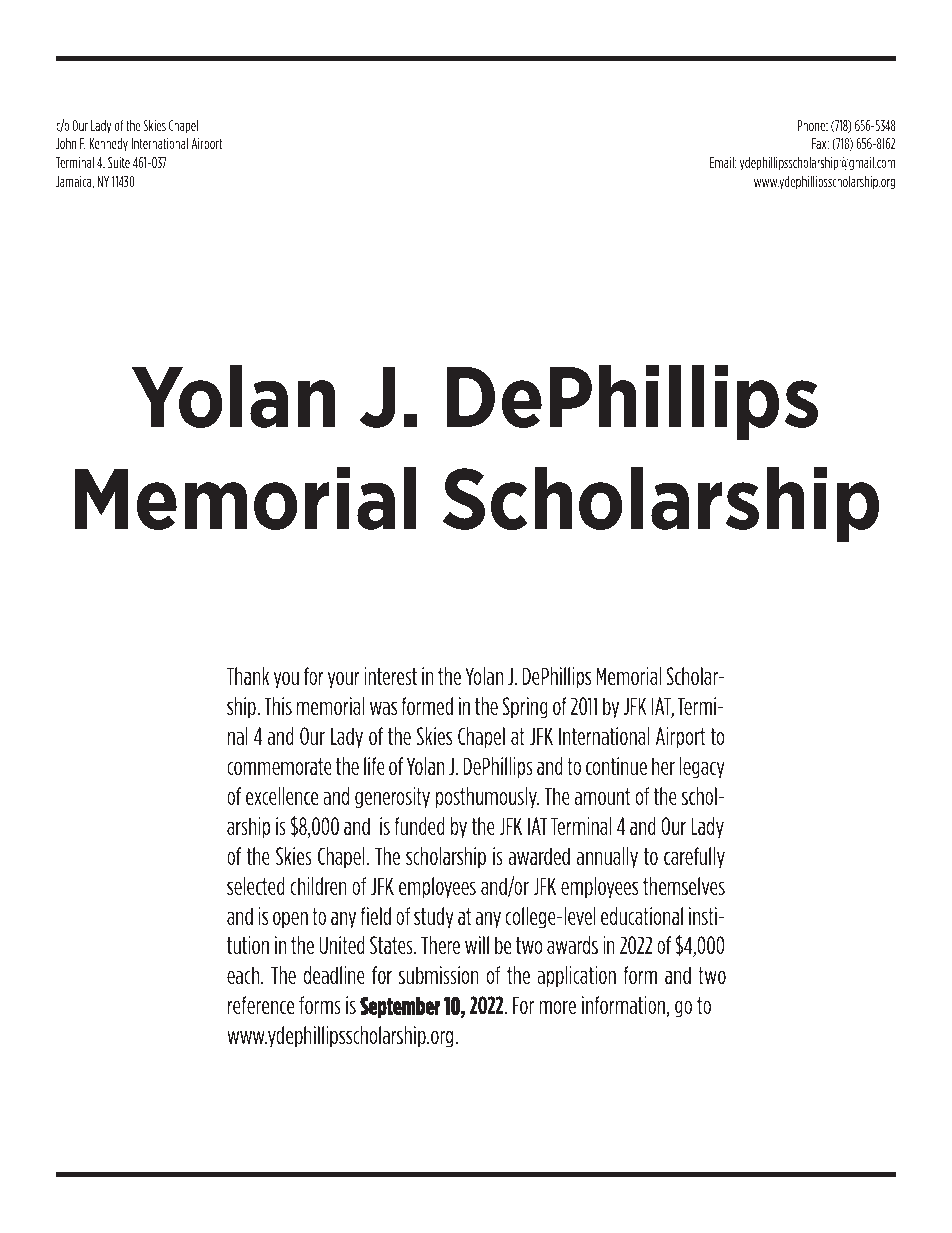 This screenshot has width=952, height=1233. What do you see at coordinates (279, 766) in the screenshot?
I see `commemorate` at bounding box center [279, 766].
